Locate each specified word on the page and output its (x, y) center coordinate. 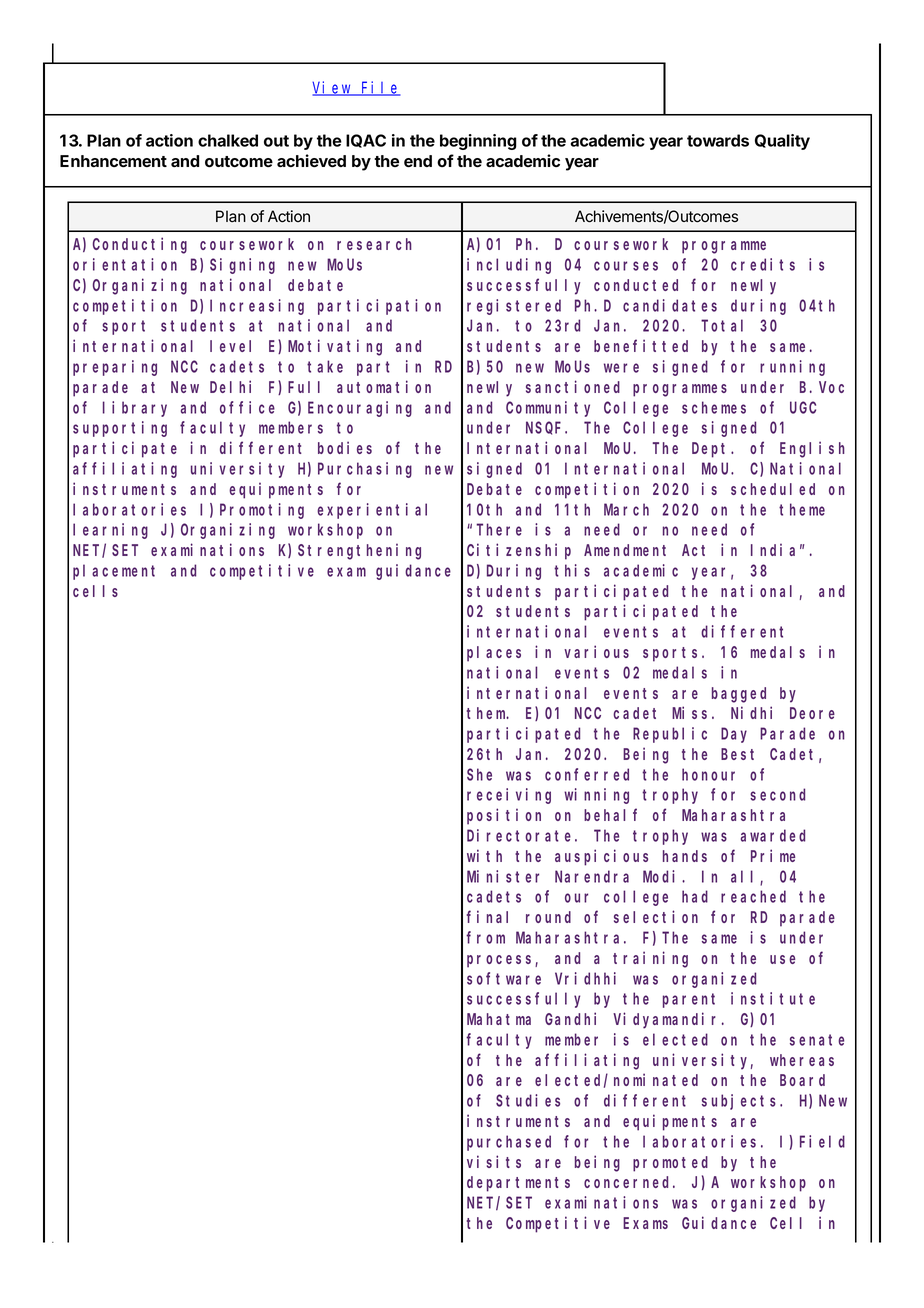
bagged (739, 695)
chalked (228, 140)
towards (718, 140)
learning (110, 531)
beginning (478, 142)
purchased (509, 1143)
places (494, 654)
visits (494, 1161)
